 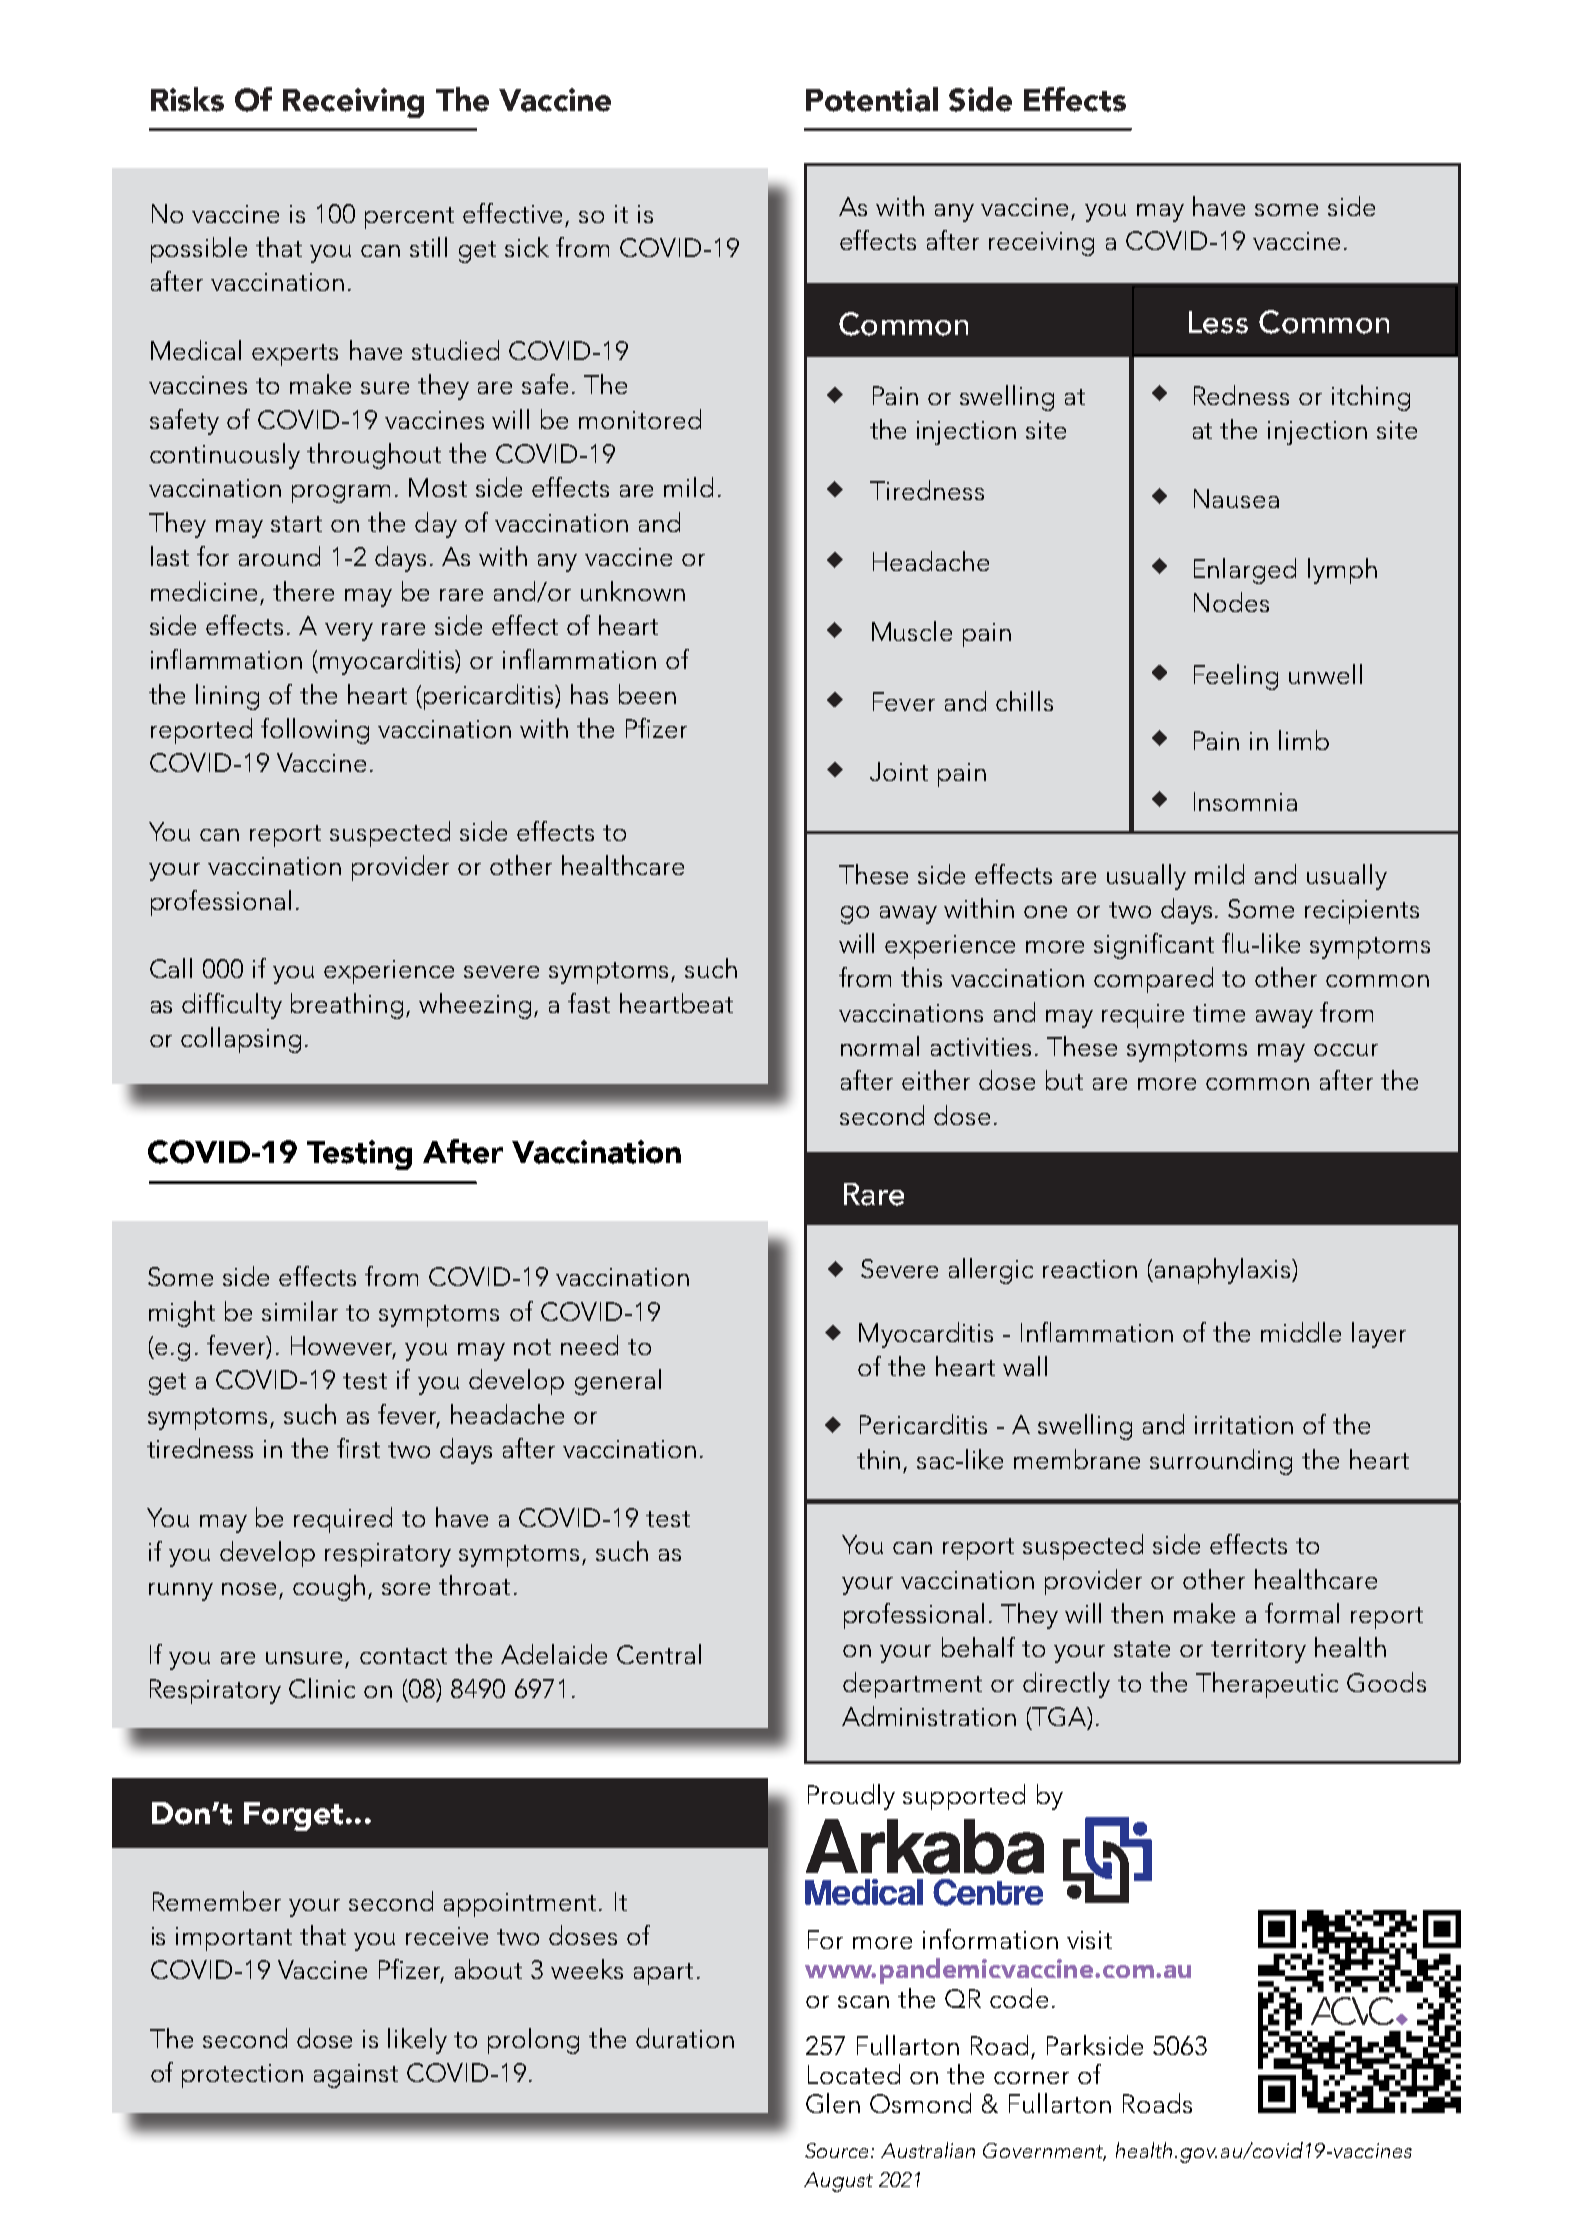 What do you see at coordinates (1218, 322) in the screenshot?
I see `Less` at bounding box center [1218, 322].
